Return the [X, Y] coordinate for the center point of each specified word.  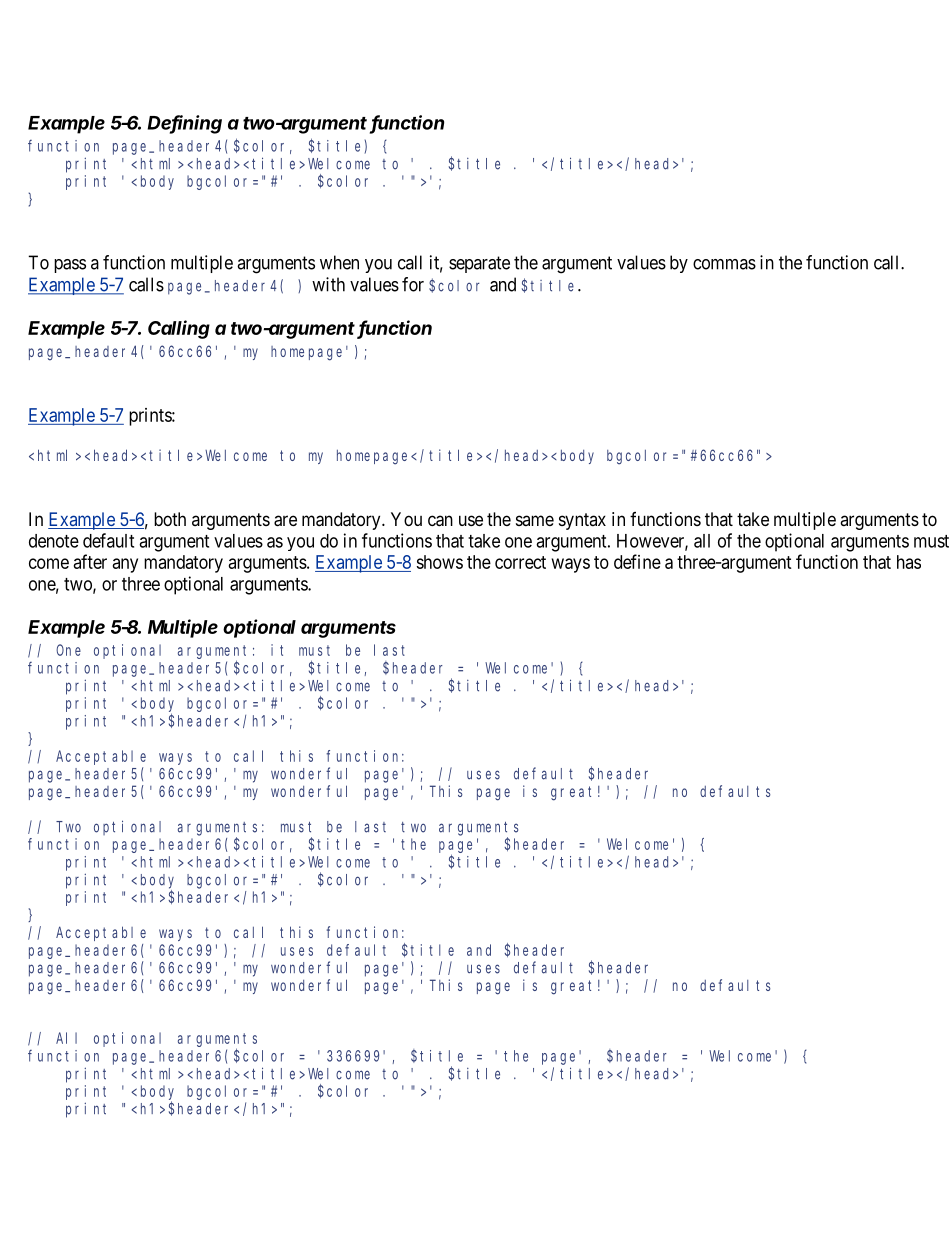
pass [70, 266]
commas [724, 264]
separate [479, 264]
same [535, 520]
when [339, 262]
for [413, 284]
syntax [582, 521]
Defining [184, 124]
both [170, 519]
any [125, 565]
